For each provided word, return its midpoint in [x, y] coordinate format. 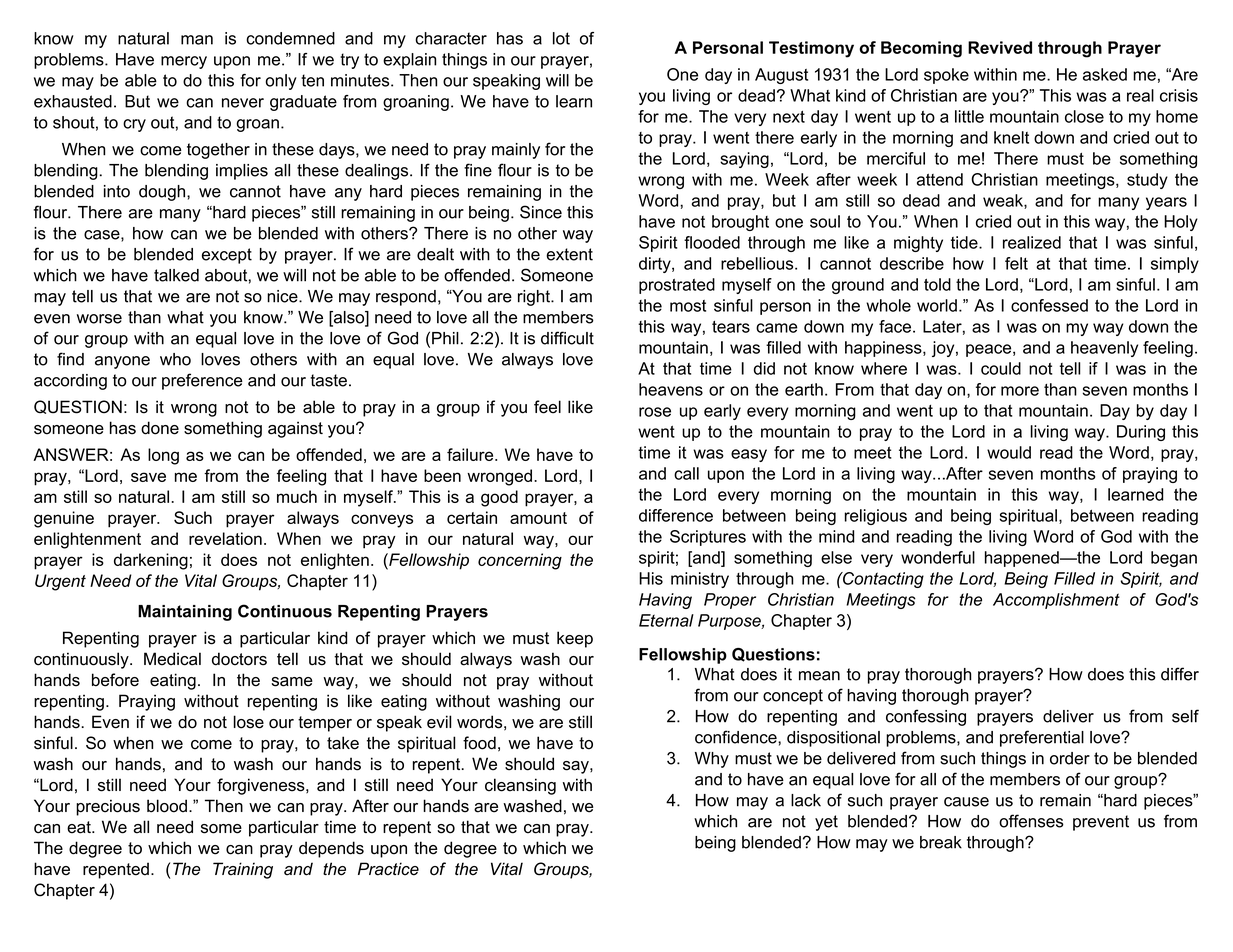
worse [99, 319]
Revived [1000, 47]
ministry [700, 580]
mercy [184, 62]
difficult [567, 338]
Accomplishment [1056, 601]
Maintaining [185, 613]
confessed [1049, 305]
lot [561, 38]
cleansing [520, 786]
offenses [1031, 821]
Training [243, 870]
